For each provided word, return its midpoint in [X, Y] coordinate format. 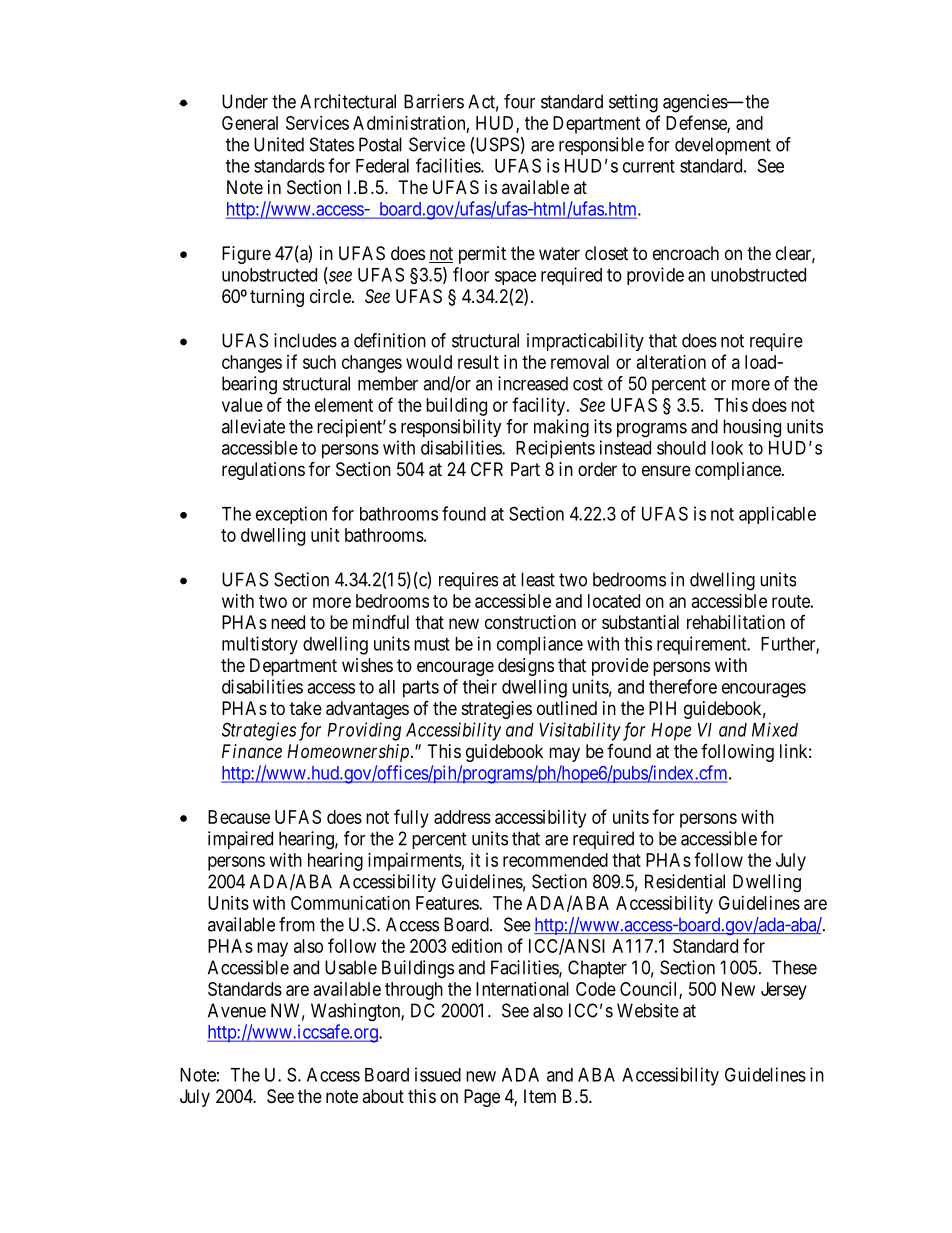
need [288, 622]
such [319, 362]
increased [533, 383]
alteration [671, 362]
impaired [240, 840]
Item [540, 1096]
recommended [555, 860]
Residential [685, 881]
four [519, 101]
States [332, 144]
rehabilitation [736, 622]
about [383, 1096]
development [723, 146]
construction [530, 622]
